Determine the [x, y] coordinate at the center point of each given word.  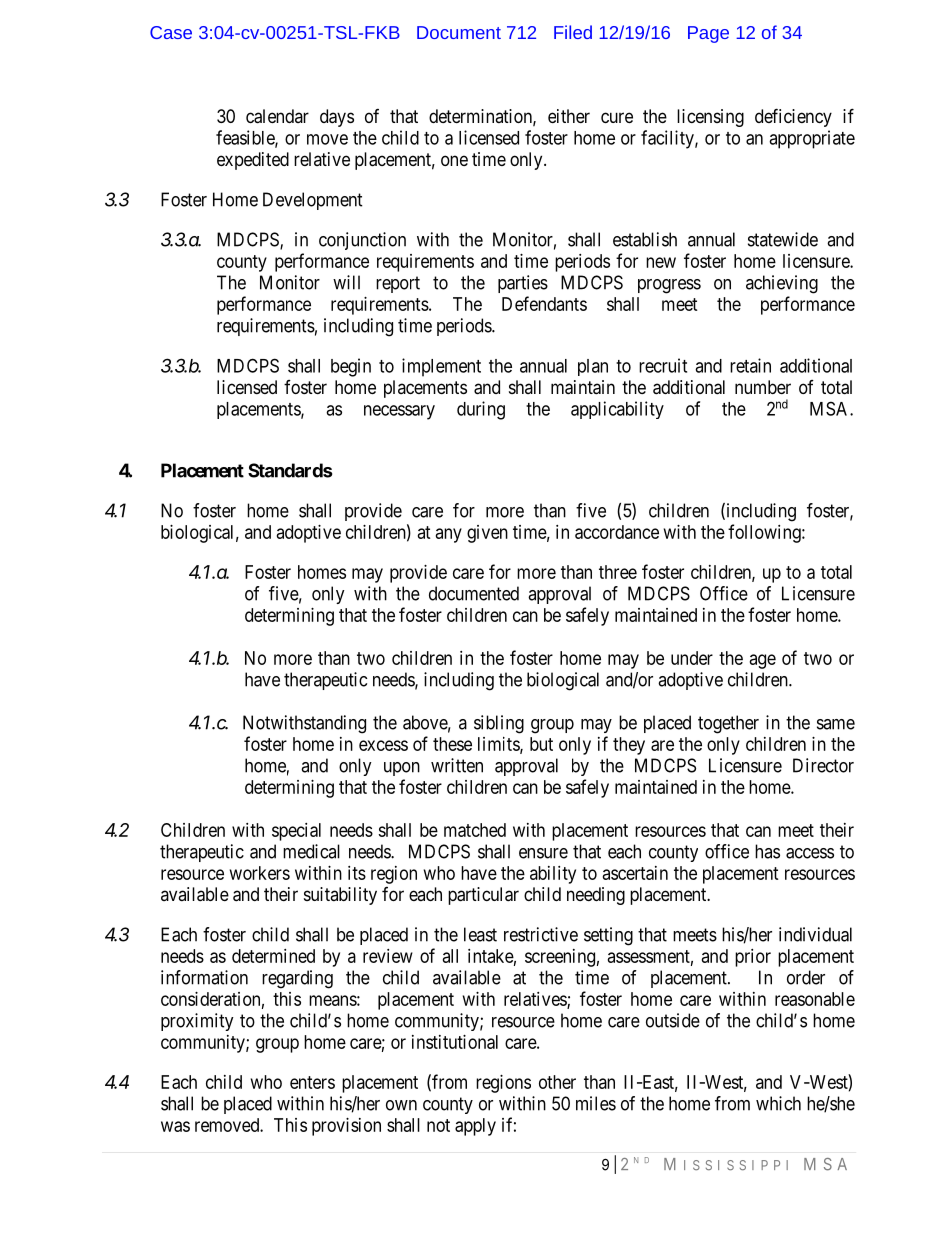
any [449, 535]
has [767, 851]
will [346, 282]
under [692, 658]
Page [708, 34]
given [487, 534]
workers [260, 873]
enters [312, 1082]
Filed [573, 32]
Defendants [544, 303]
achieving [782, 284]
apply [475, 1127]
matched [475, 830]
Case [171, 32]
